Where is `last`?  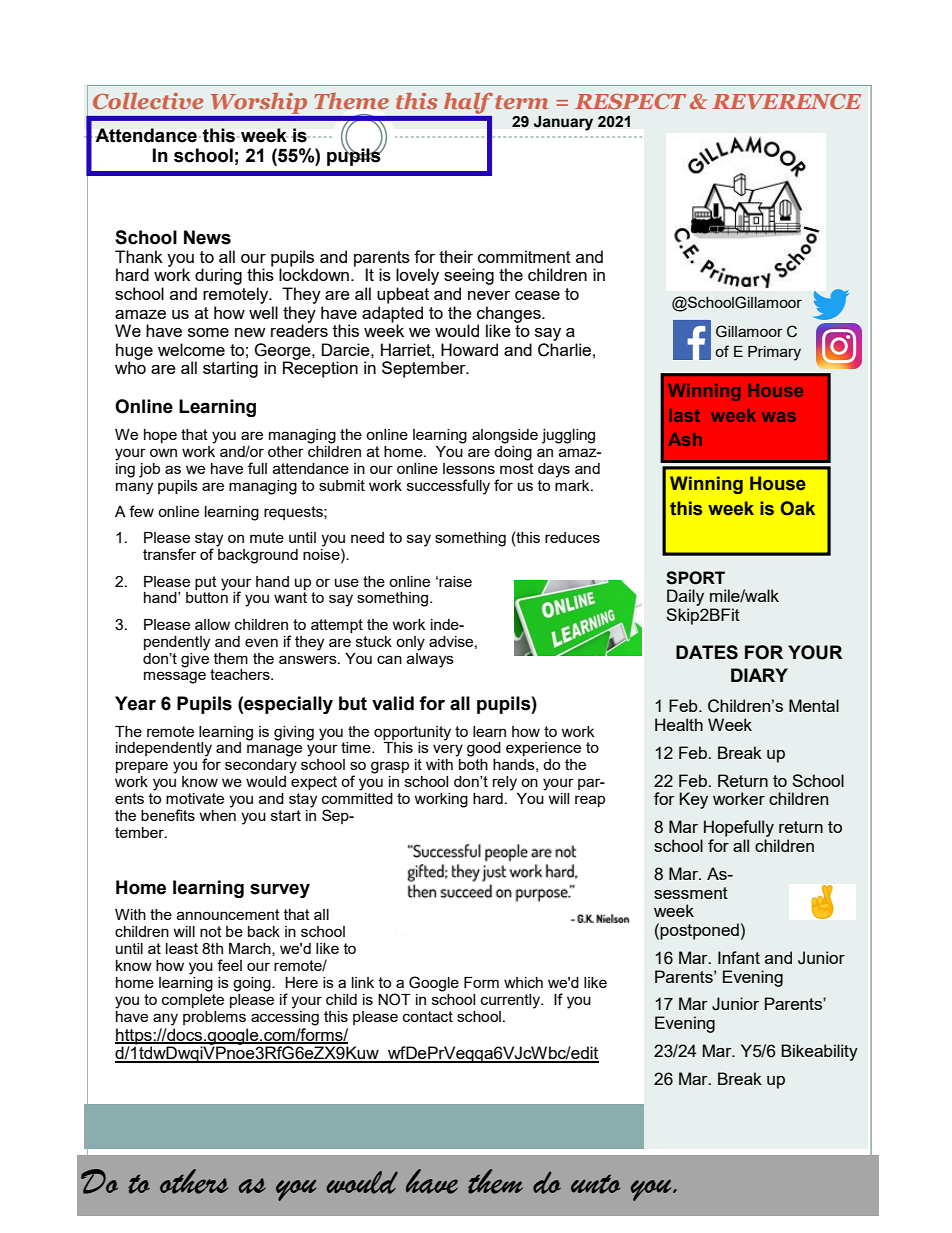 last is located at coordinates (684, 415).
